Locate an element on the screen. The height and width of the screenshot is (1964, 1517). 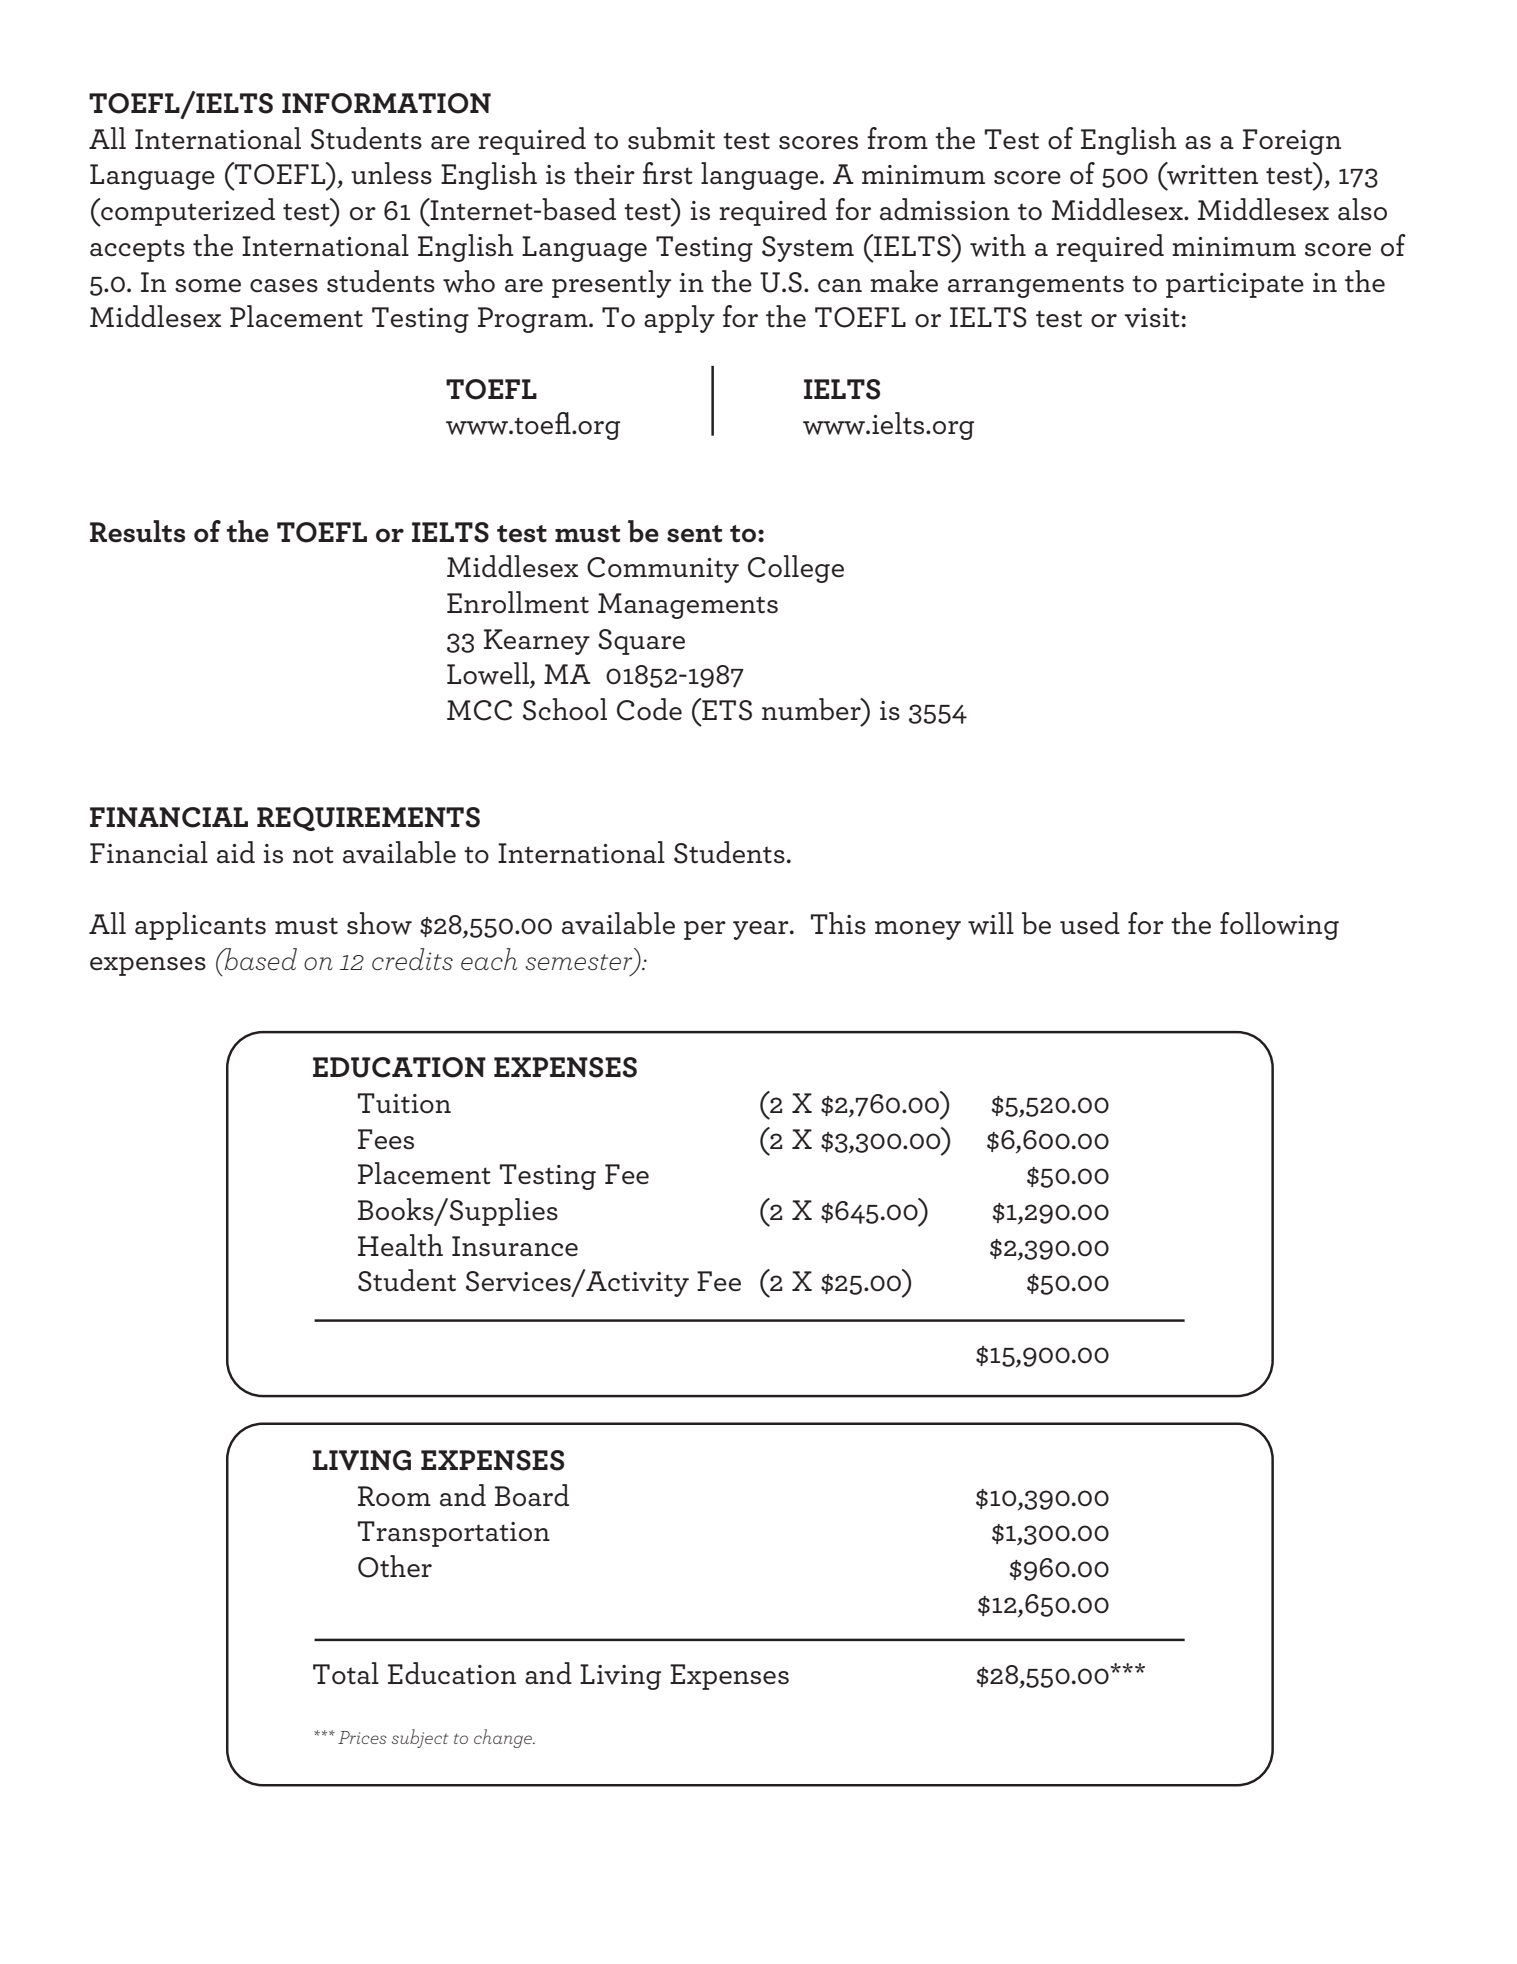
unless is located at coordinates (391, 173).
